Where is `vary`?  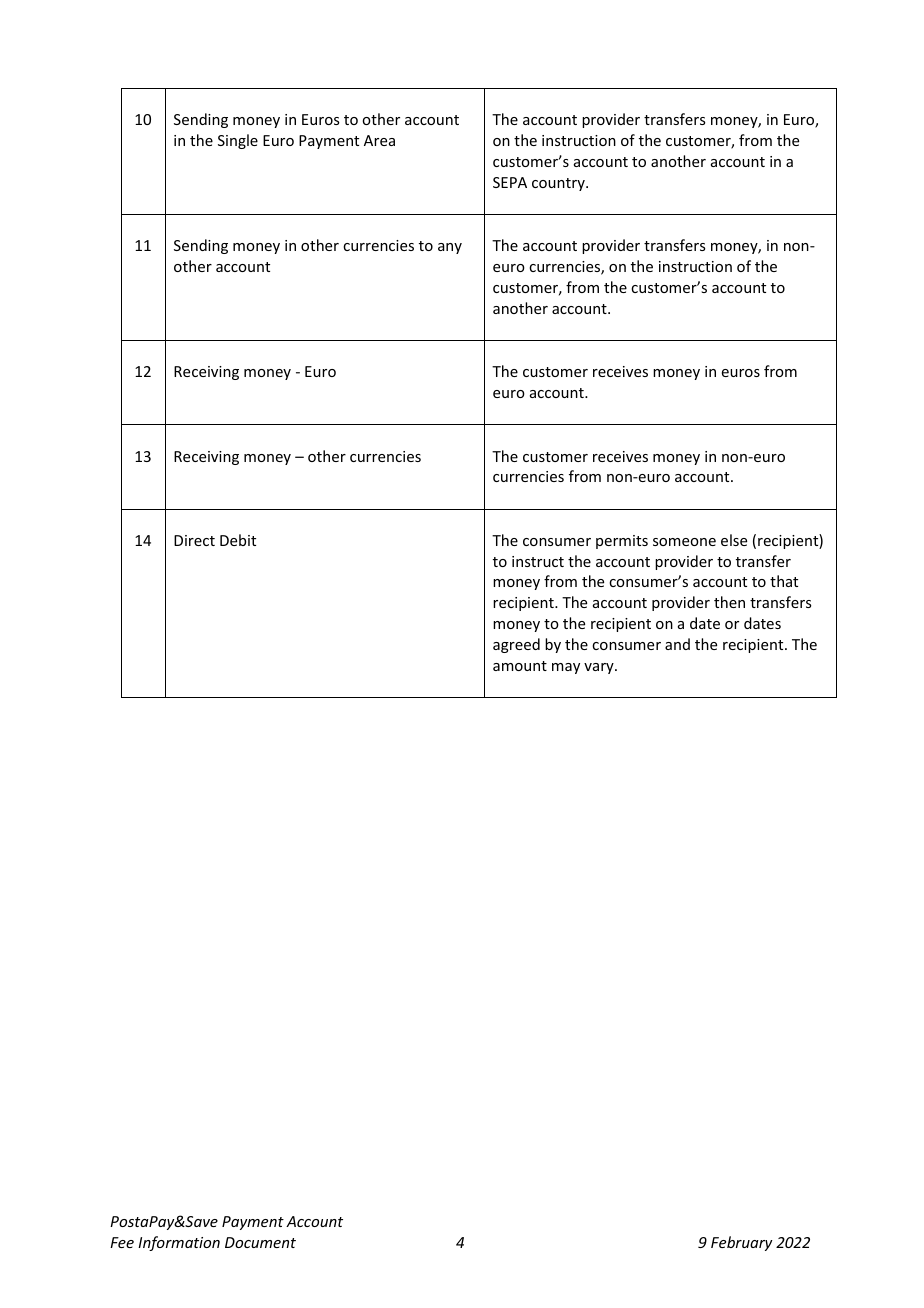
vary is located at coordinates (600, 668).
